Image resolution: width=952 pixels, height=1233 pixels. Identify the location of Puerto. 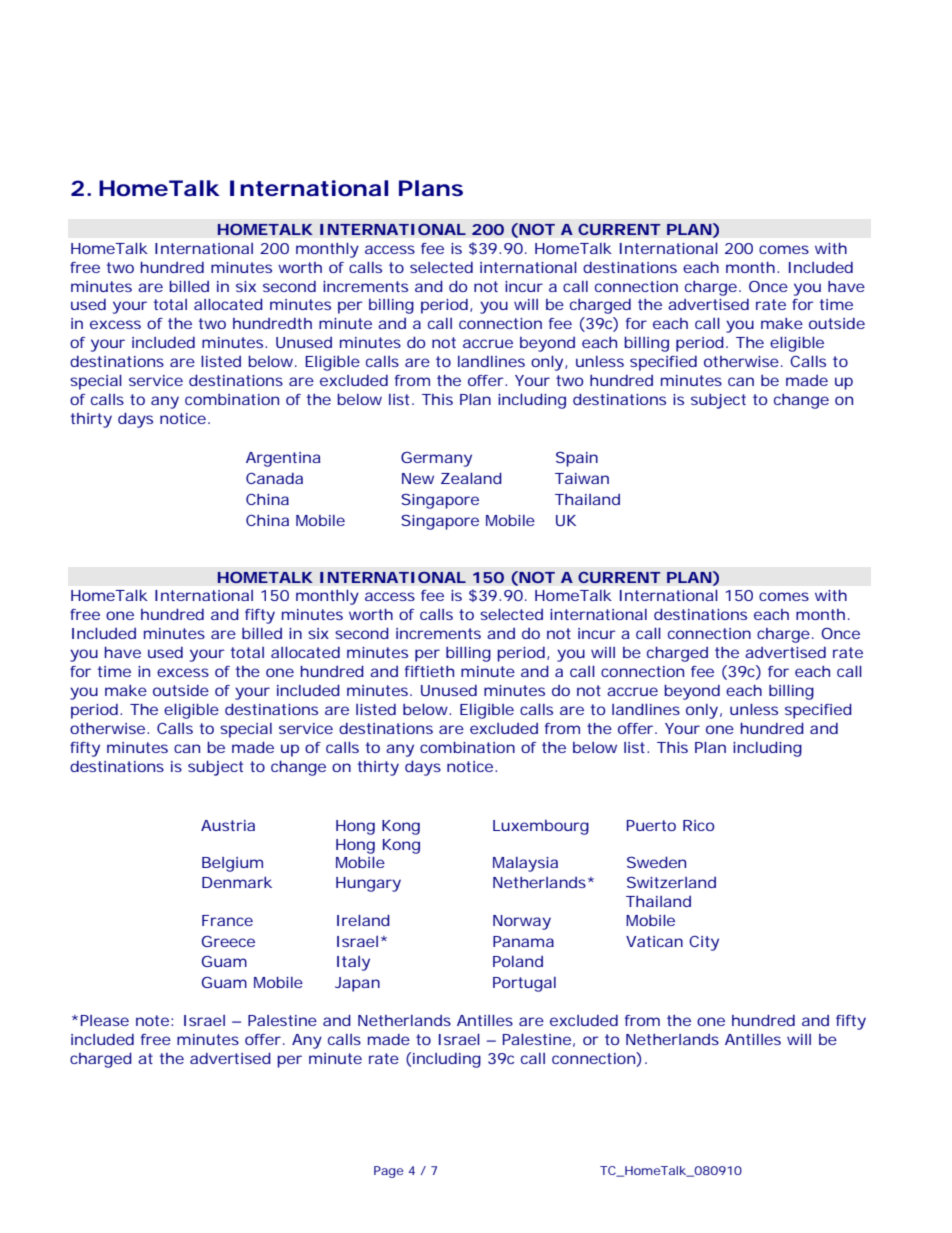
(651, 825).
